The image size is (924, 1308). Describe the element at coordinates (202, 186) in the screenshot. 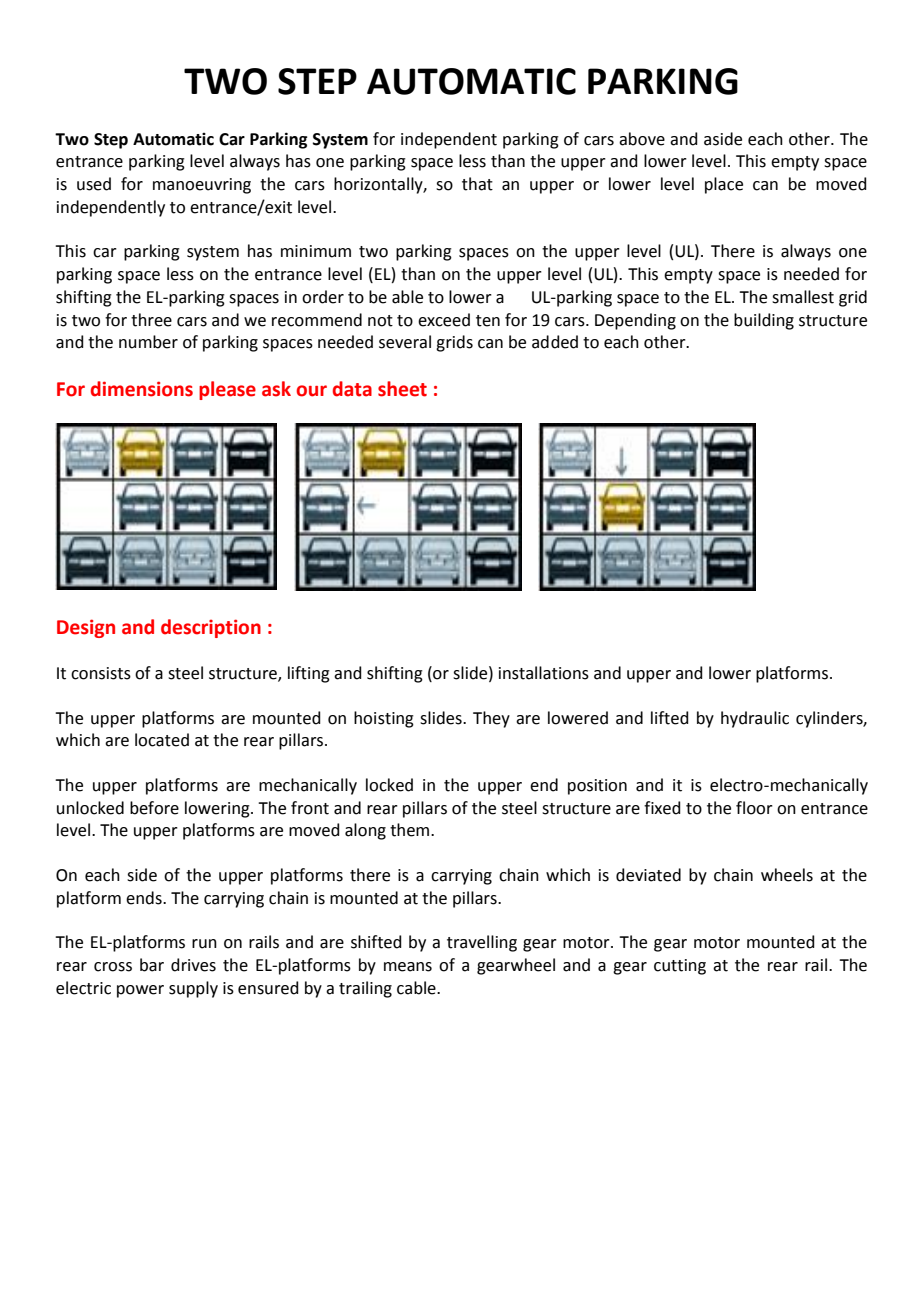

I see `manoeuvring` at that location.
